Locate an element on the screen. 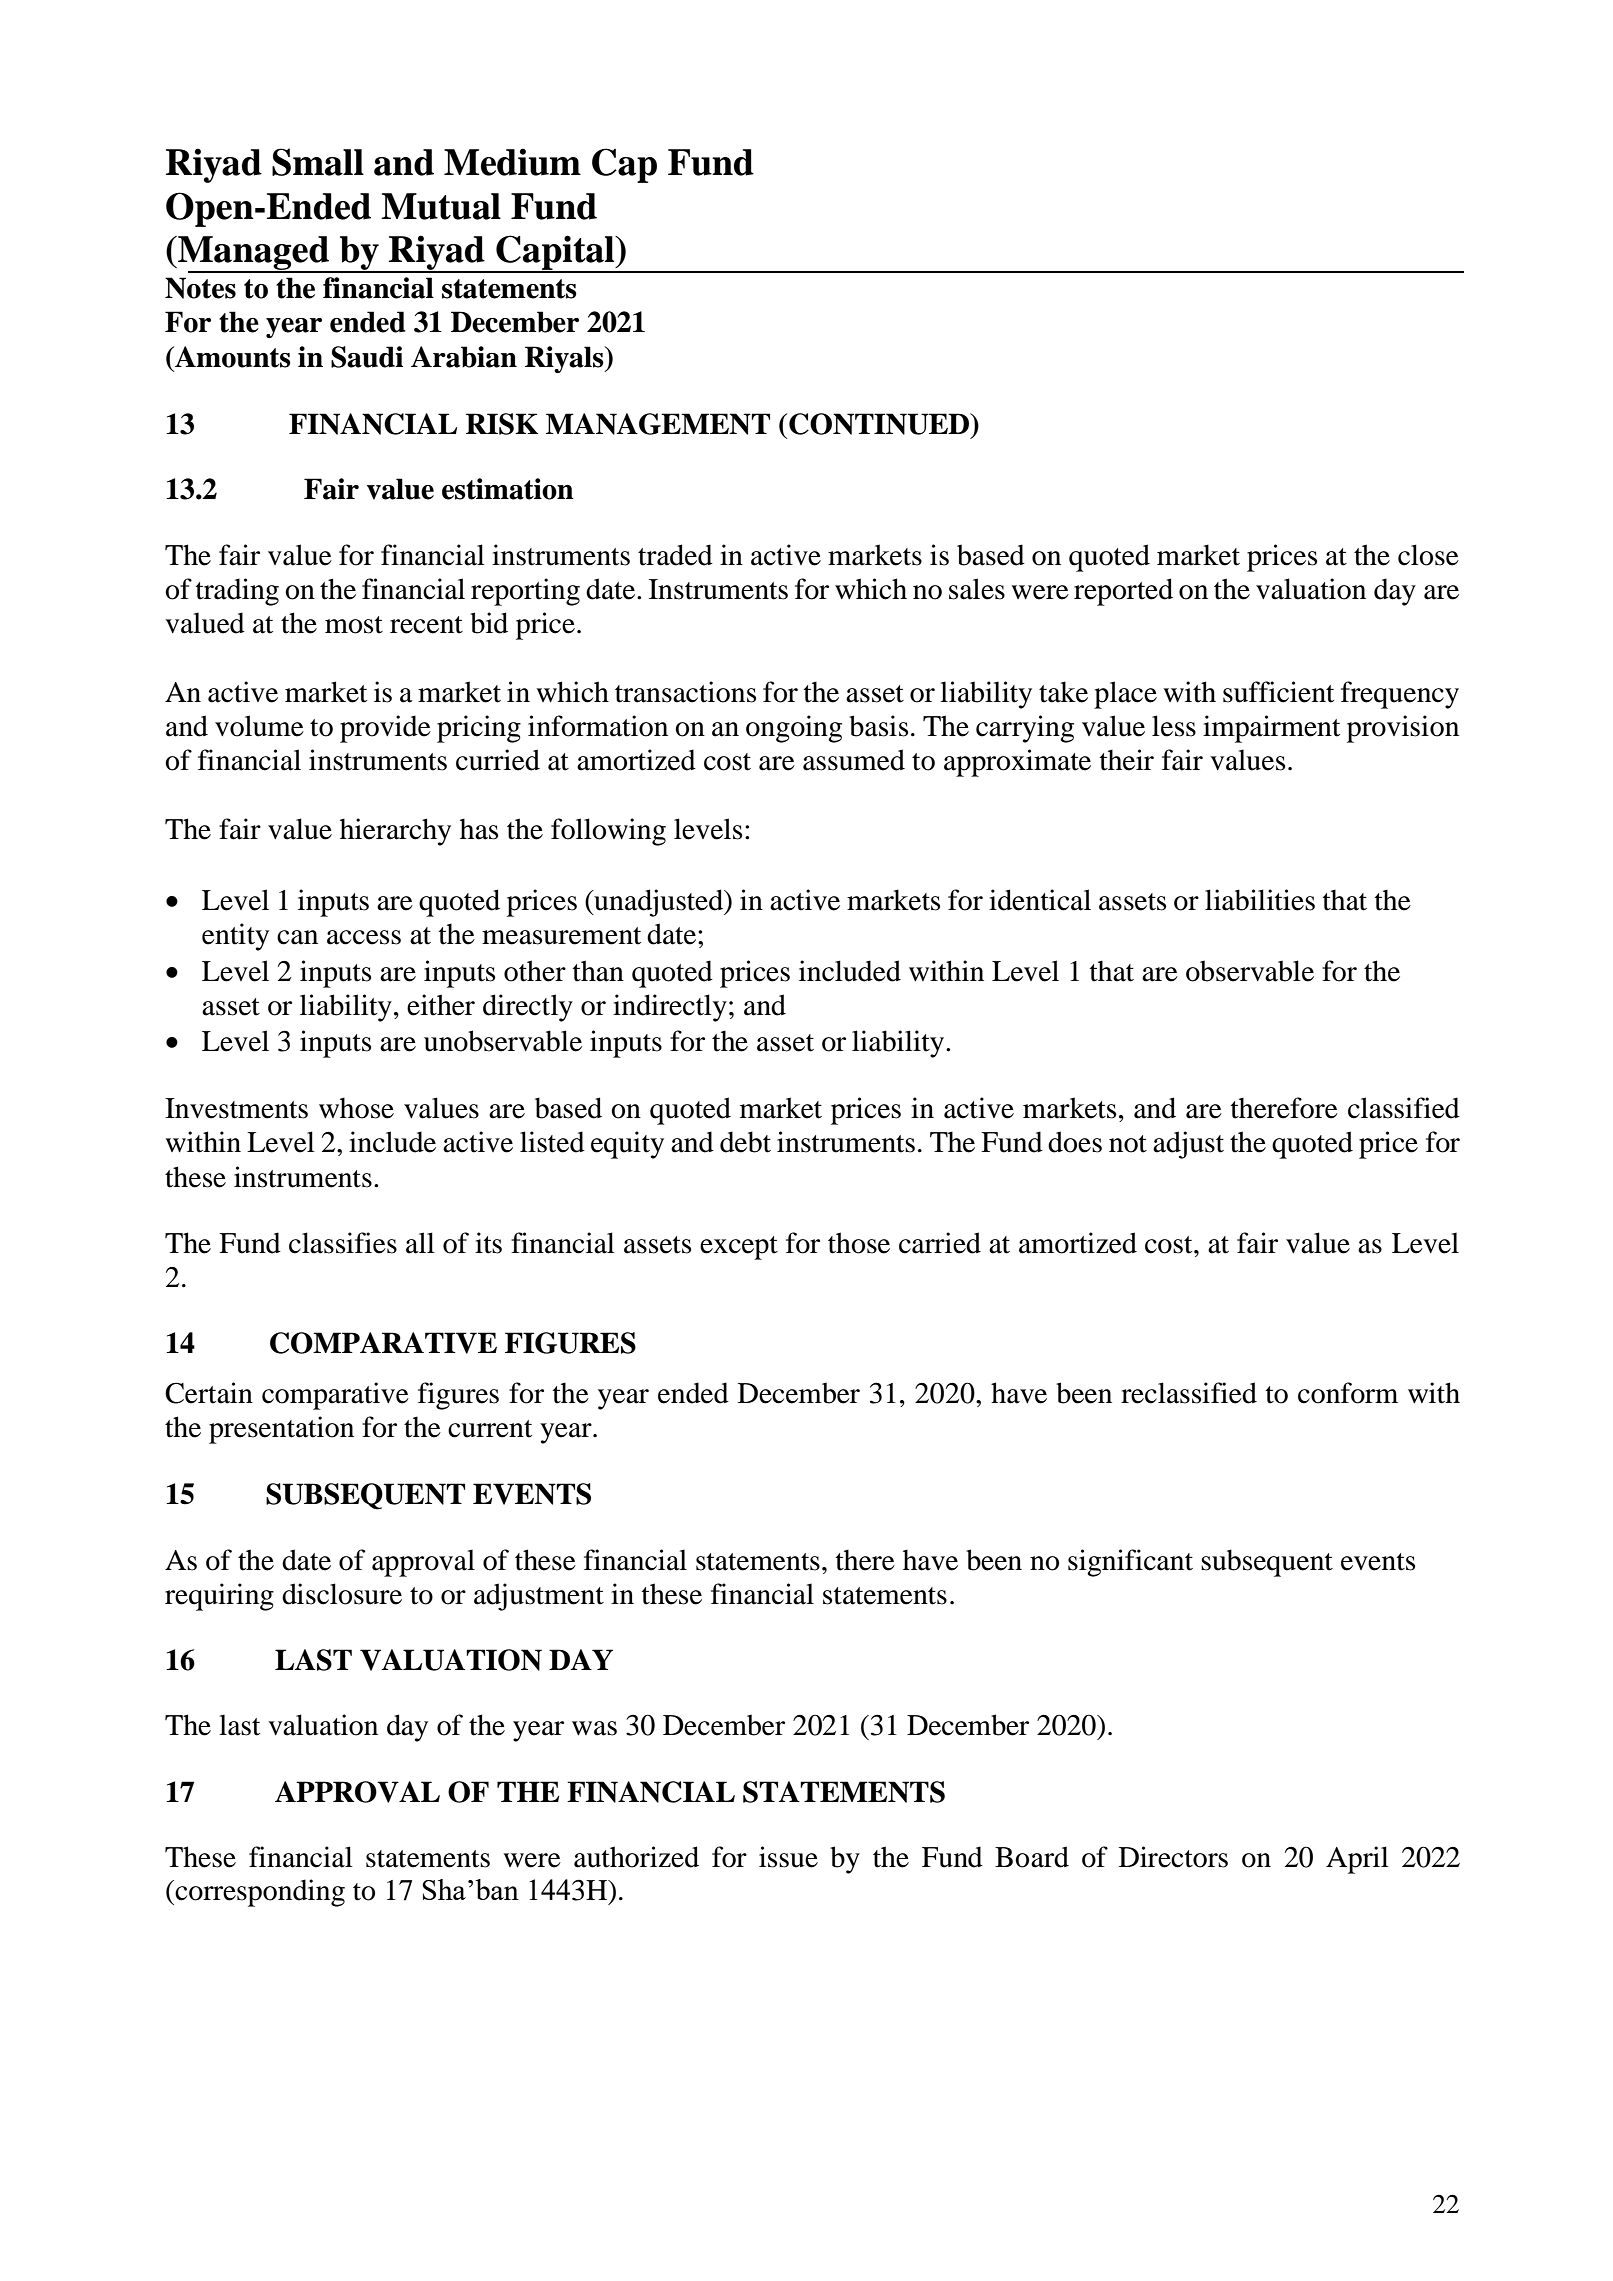 The width and height of the screenshot is (1613, 2281). sufficient is located at coordinates (1278, 692).
